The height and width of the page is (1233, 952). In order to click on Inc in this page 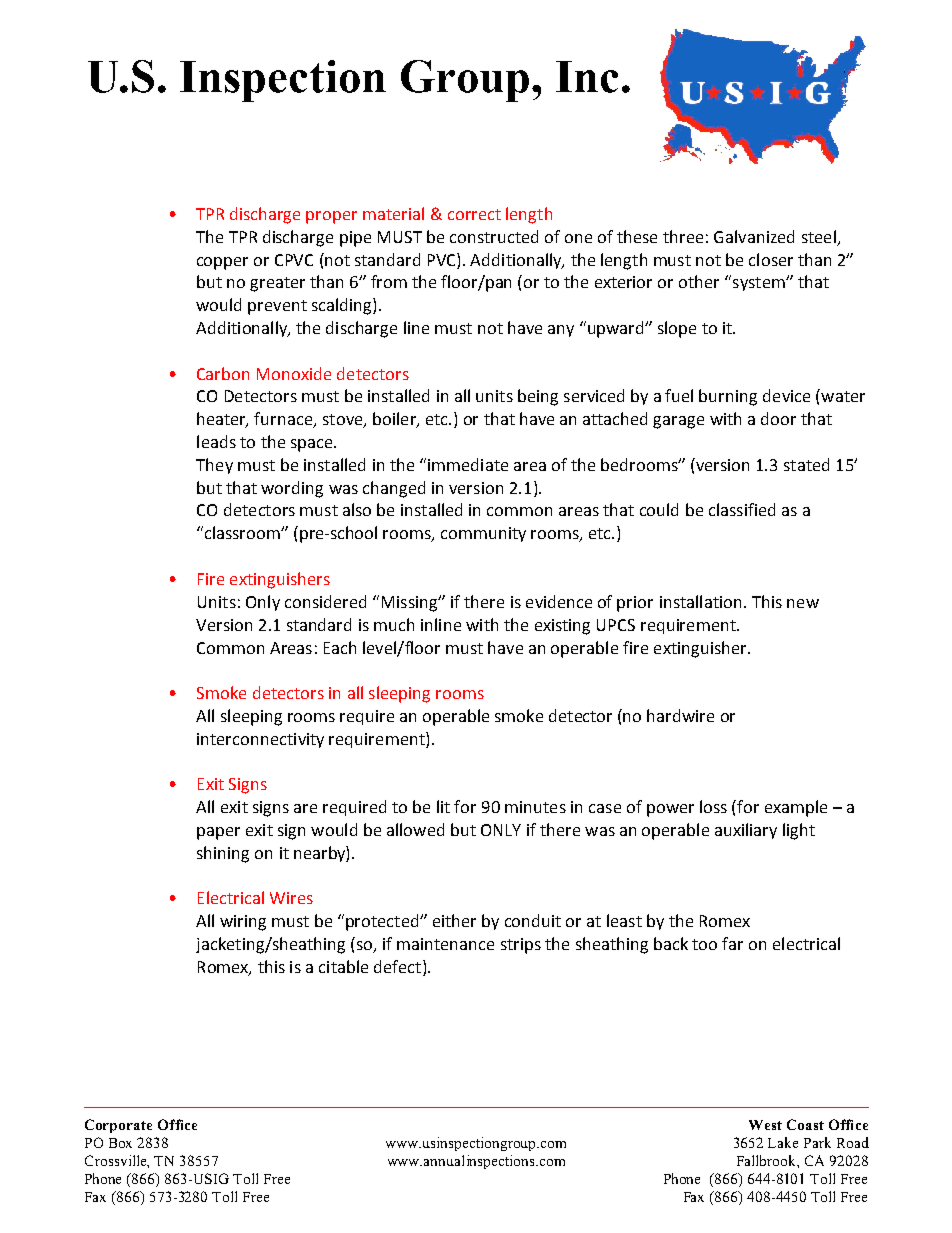, I will do `click(587, 77)`.
